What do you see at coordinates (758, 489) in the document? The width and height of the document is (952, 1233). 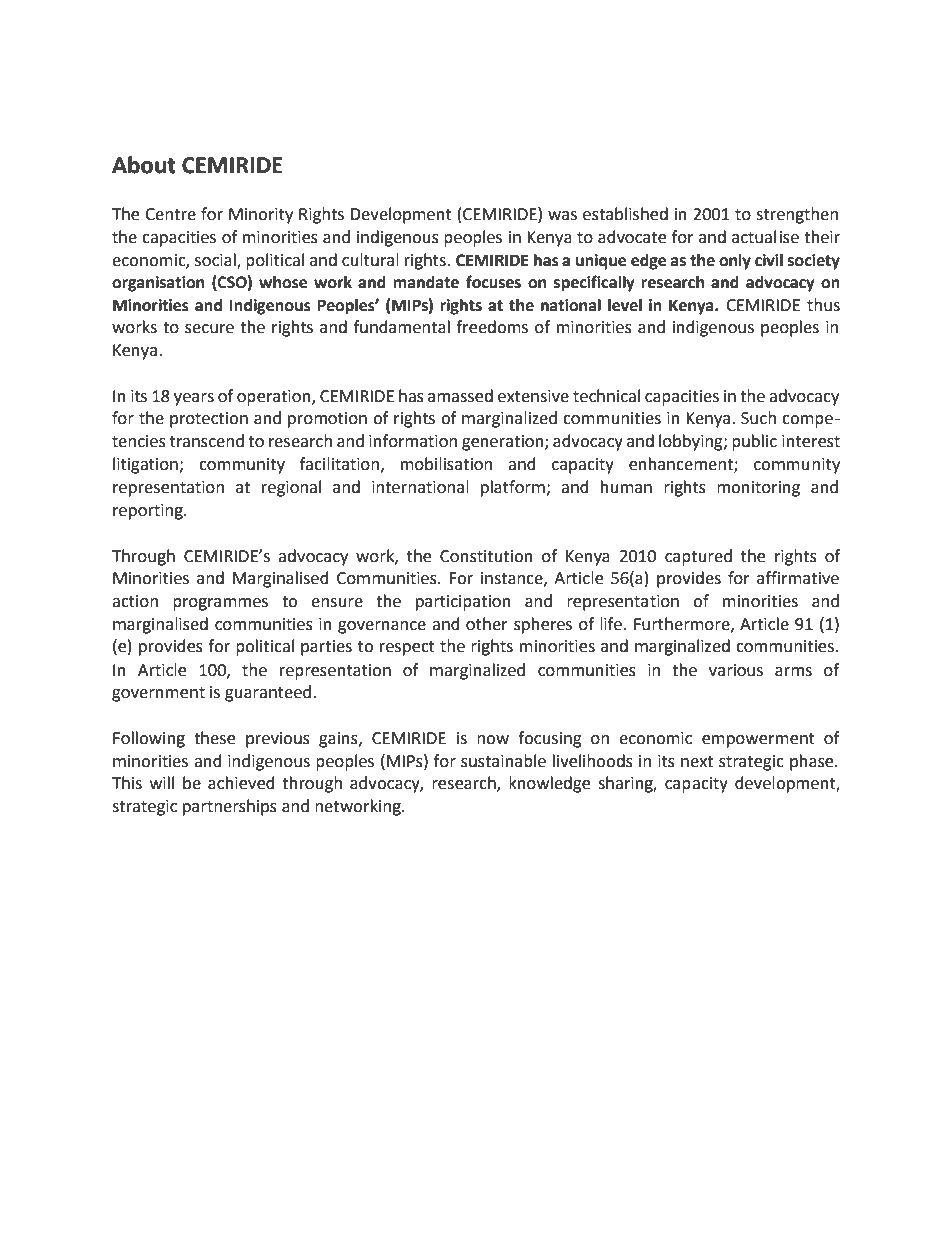 I see `monitoring` at bounding box center [758, 489].
